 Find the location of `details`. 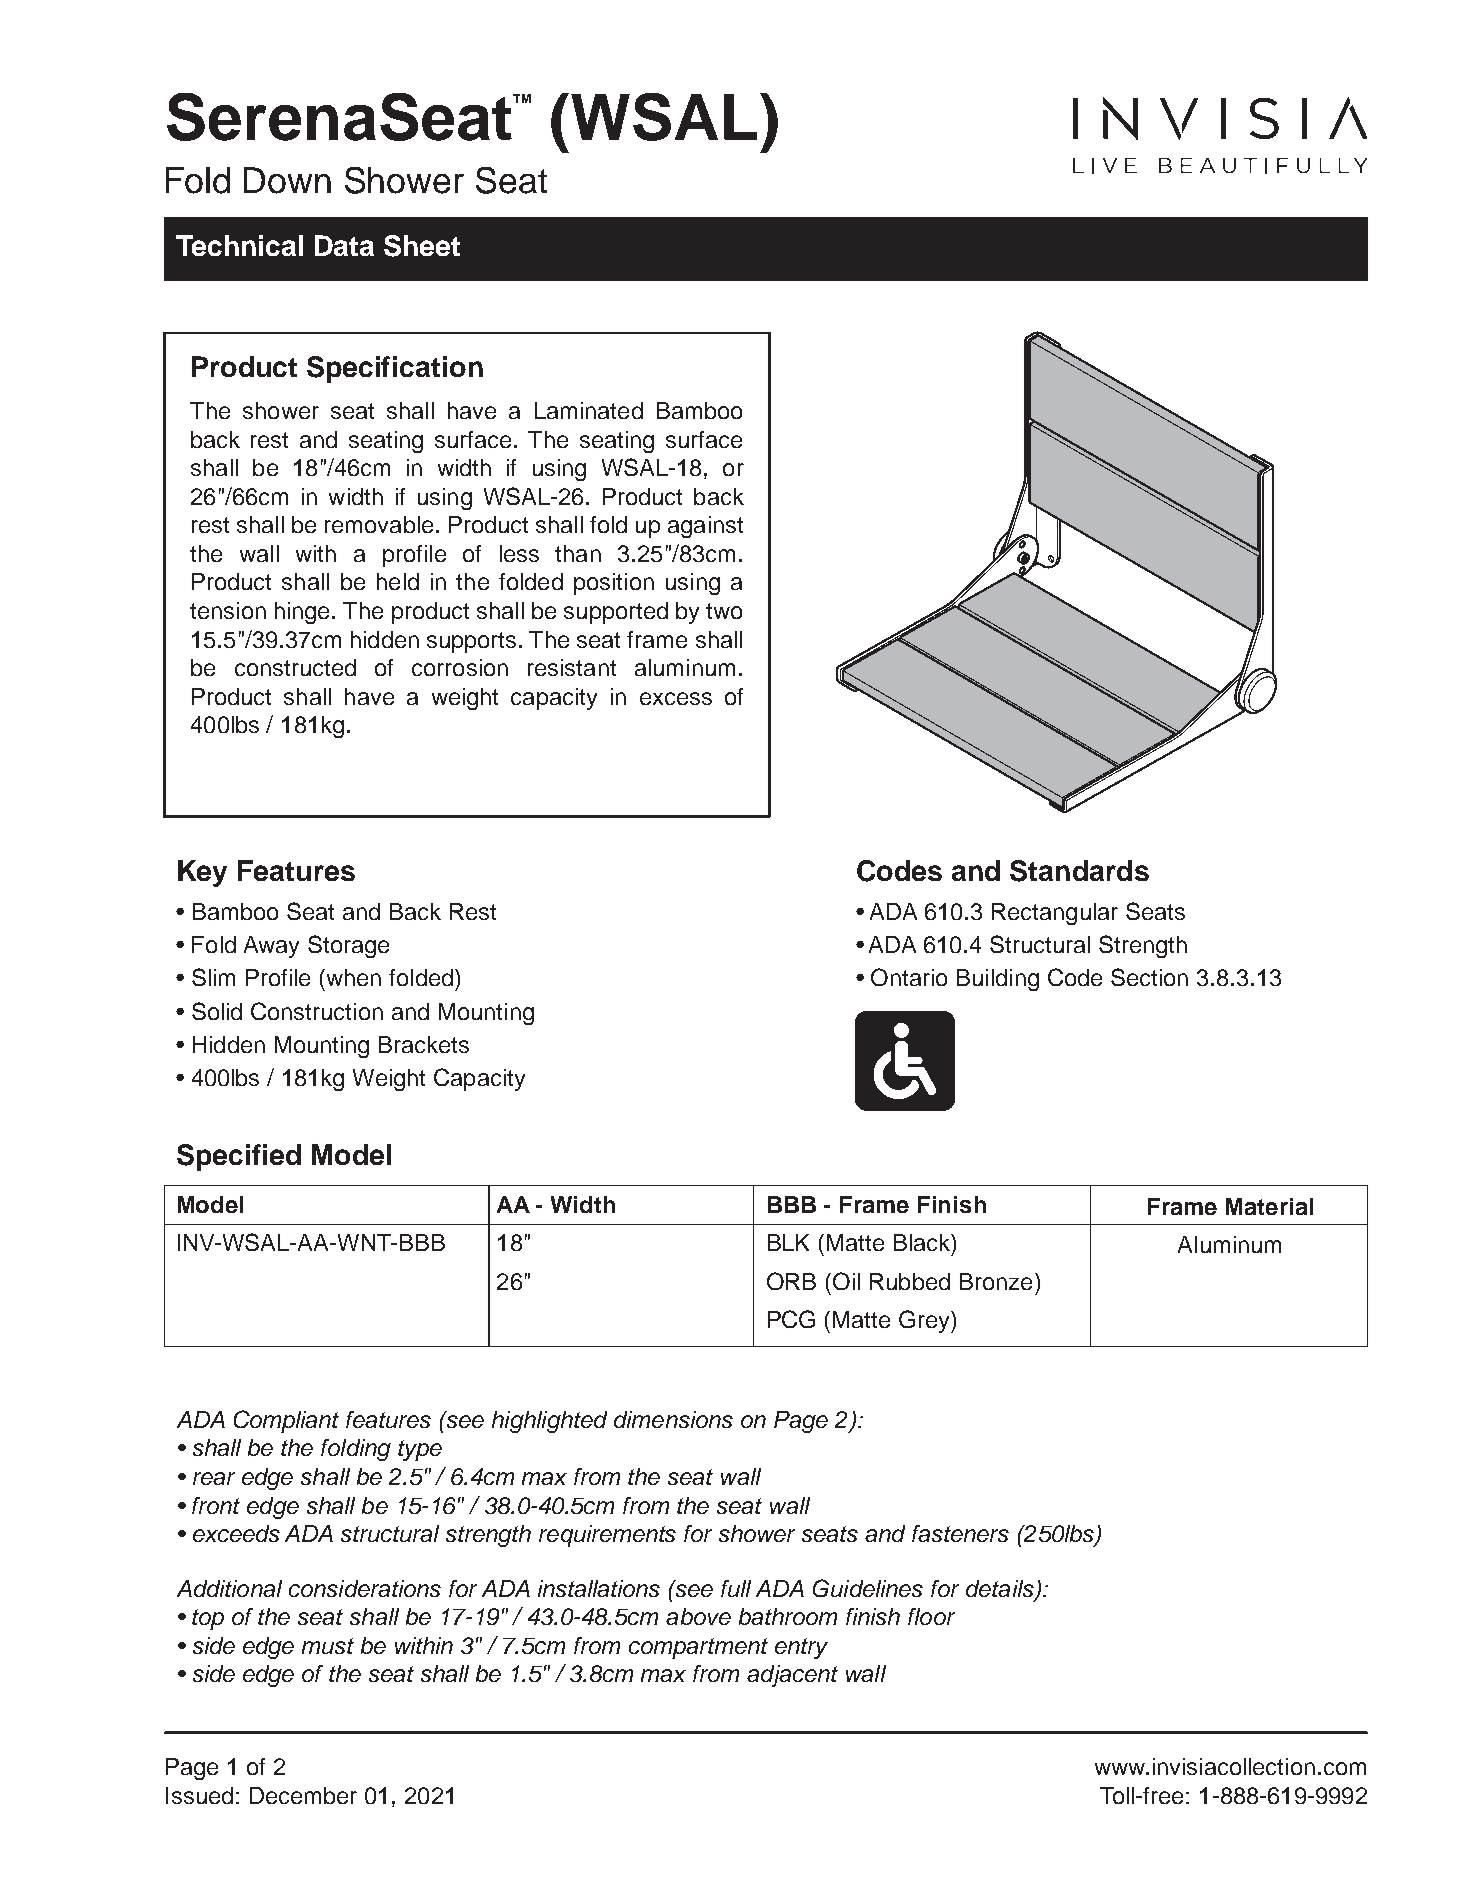

details is located at coordinates (1001, 1589).
